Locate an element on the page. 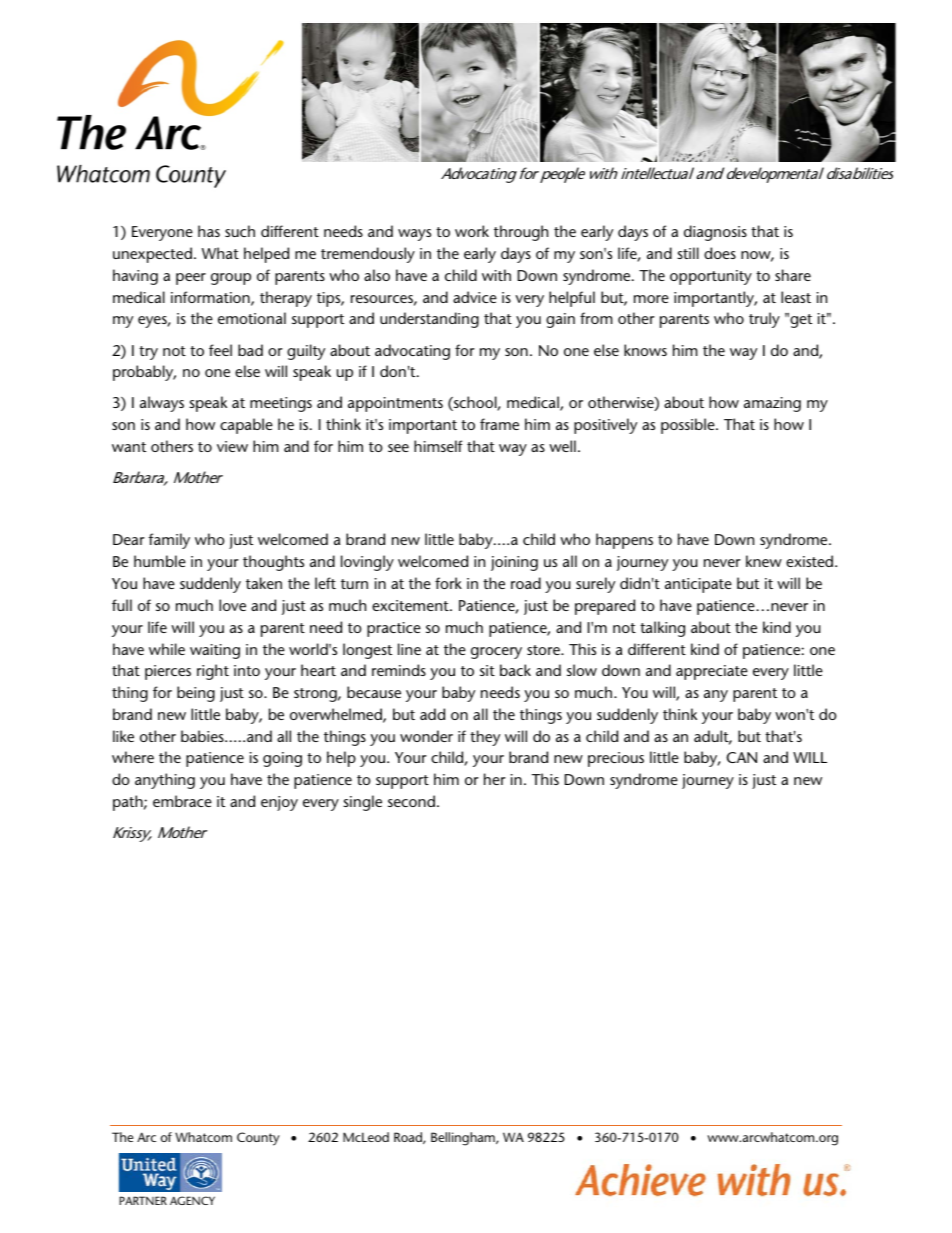 The height and width of the page is (1233, 952). embrace is located at coordinates (182, 801).
